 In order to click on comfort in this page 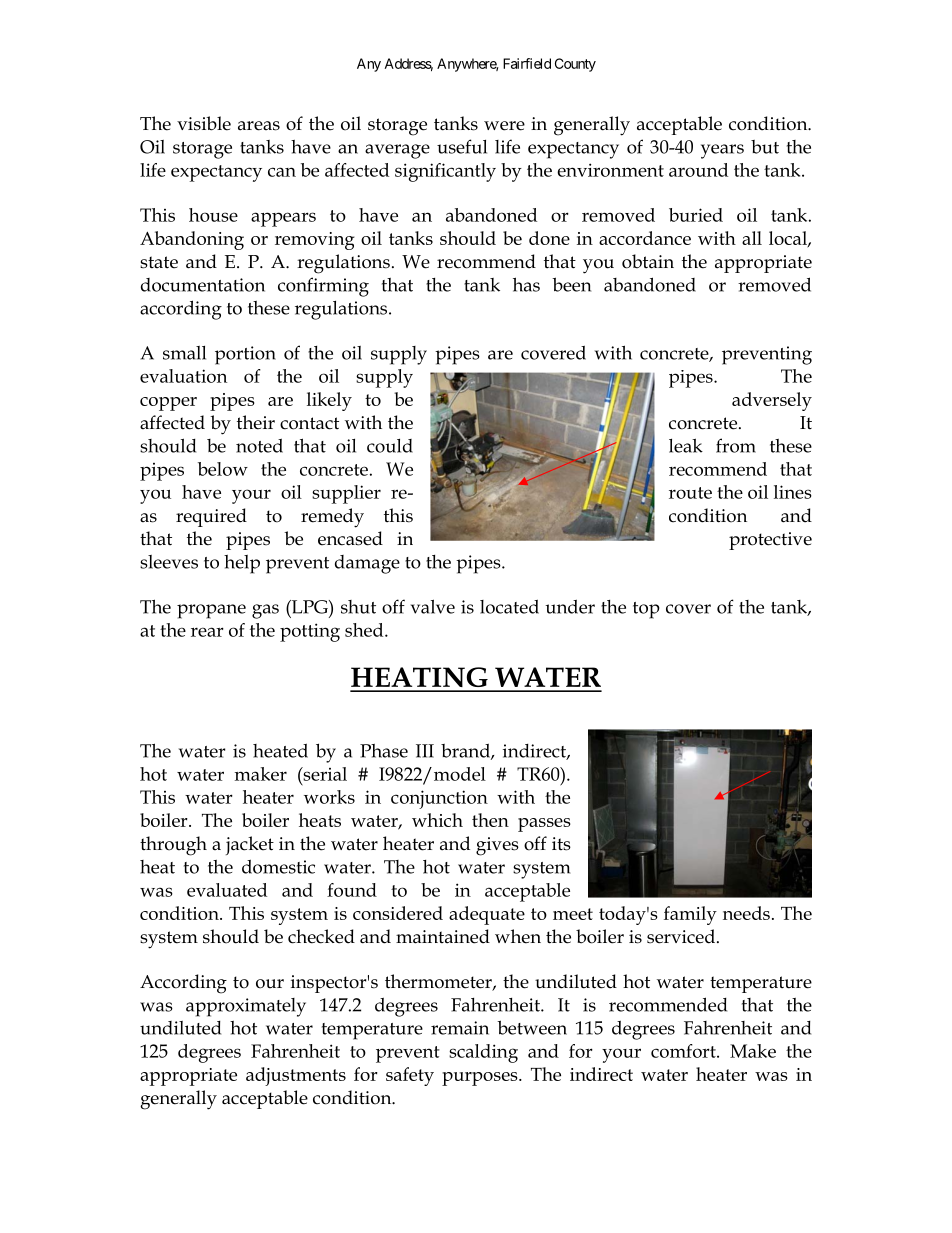, I will do `click(684, 1051)`.
